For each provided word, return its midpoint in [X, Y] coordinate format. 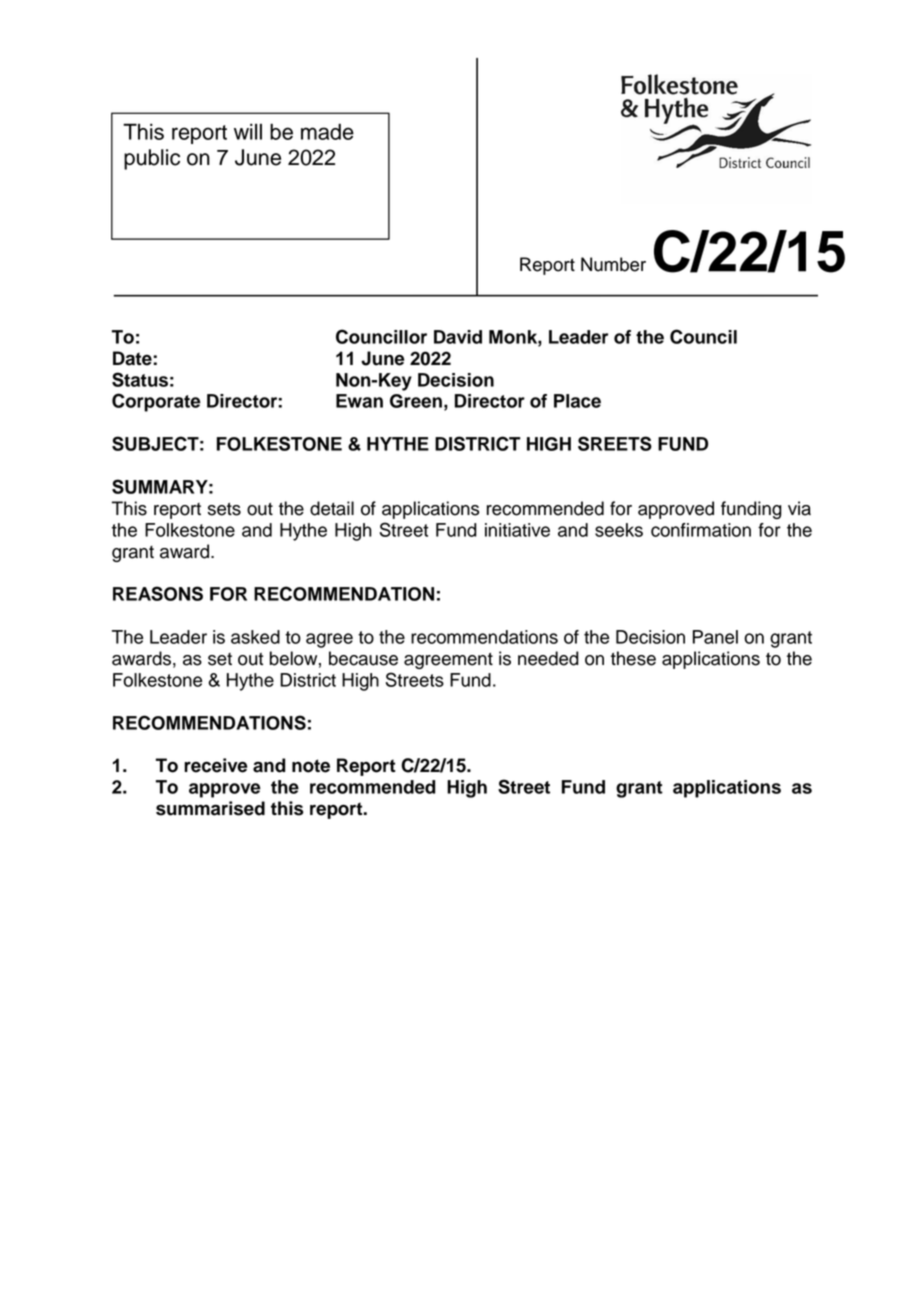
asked [255, 637]
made [327, 131]
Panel [715, 637]
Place [577, 401]
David [458, 337]
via [799, 508]
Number [613, 264]
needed [548, 658]
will [248, 131]
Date [133, 358]
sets [224, 509]
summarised [210, 808]
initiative [517, 530]
